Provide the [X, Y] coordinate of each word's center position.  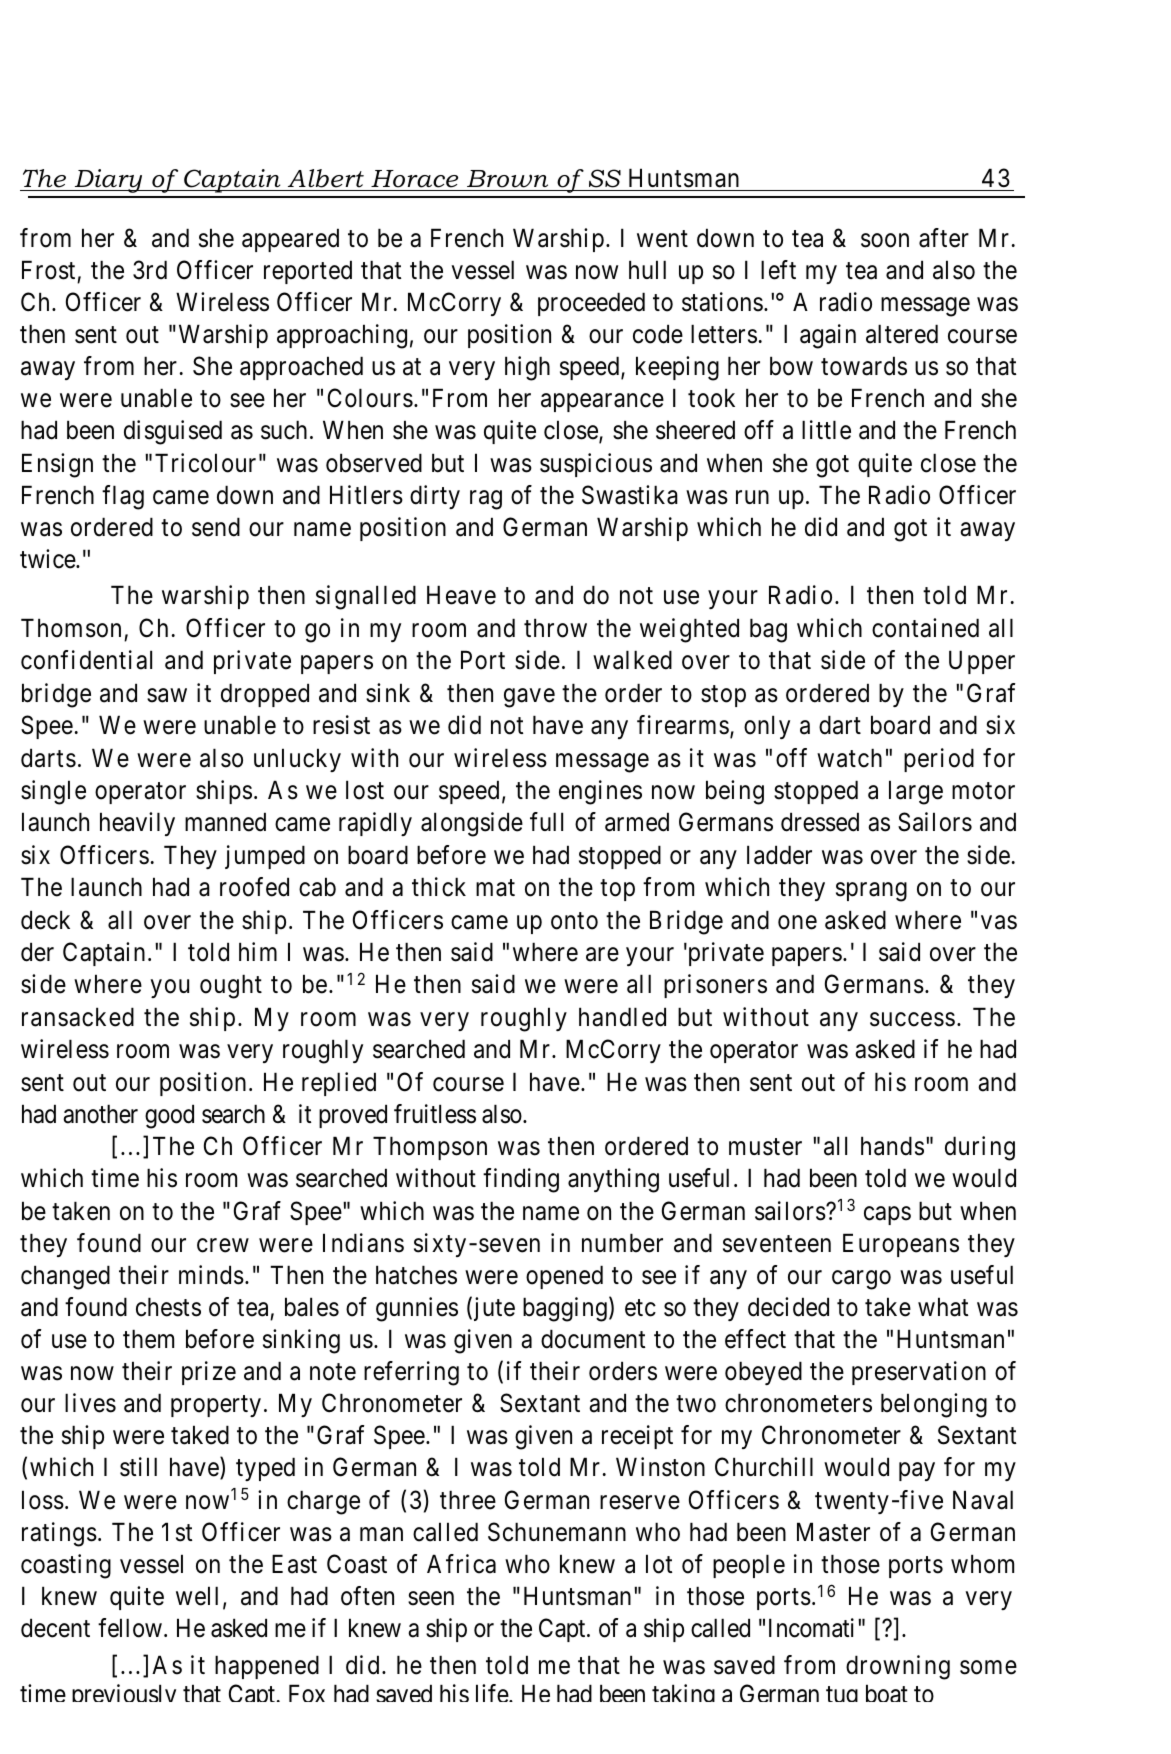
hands [892, 1146]
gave [529, 698]
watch [849, 758]
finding [521, 1180]
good [169, 1116]
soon [885, 240]
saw [167, 695]
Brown [507, 179]
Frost [48, 270]
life [493, 1693]
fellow [130, 1628]
